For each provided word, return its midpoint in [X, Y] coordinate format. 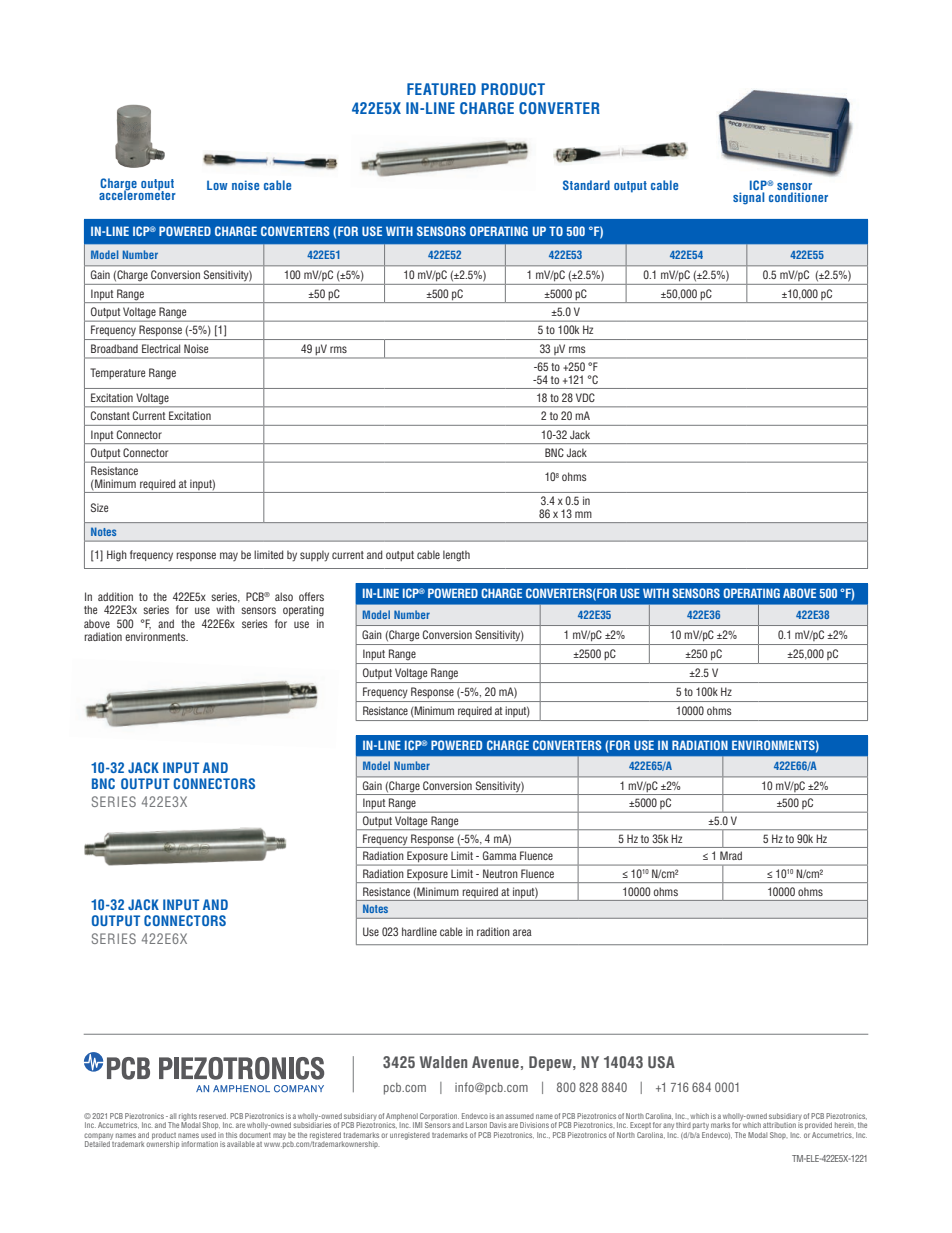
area [522, 932]
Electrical [161, 348]
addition [115, 596]
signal [749, 198]
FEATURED [441, 89]
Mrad [731, 855]
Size [99, 507]
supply [314, 556]
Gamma [499, 855]
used [208, 1133]
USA [661, 1062]
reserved [213, 1116]
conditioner [798, 197]
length [456, 556]
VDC [585, 397]
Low [217, 185]
